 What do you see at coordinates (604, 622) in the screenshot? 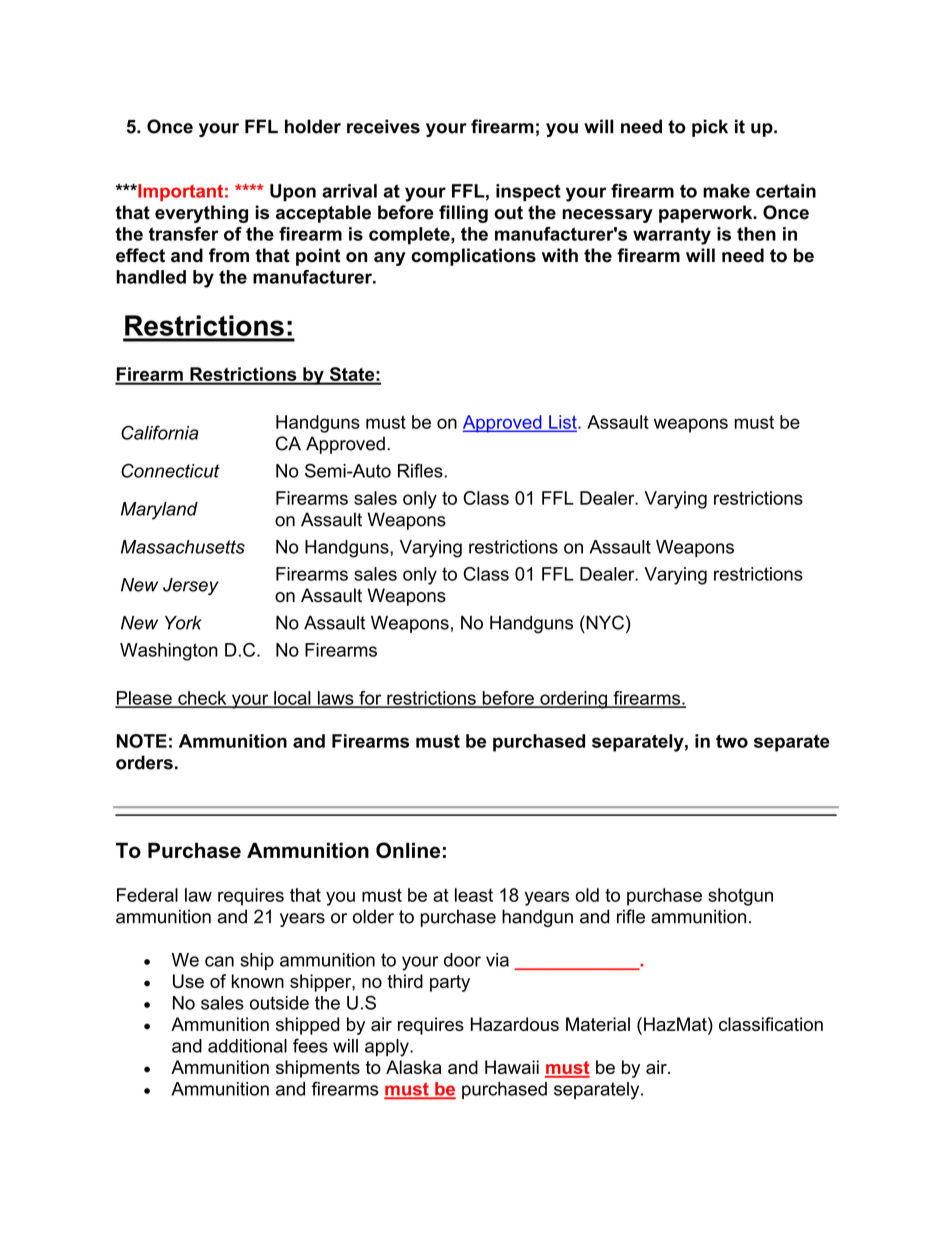
I see `NYC` at bounding box center [604, 622].
